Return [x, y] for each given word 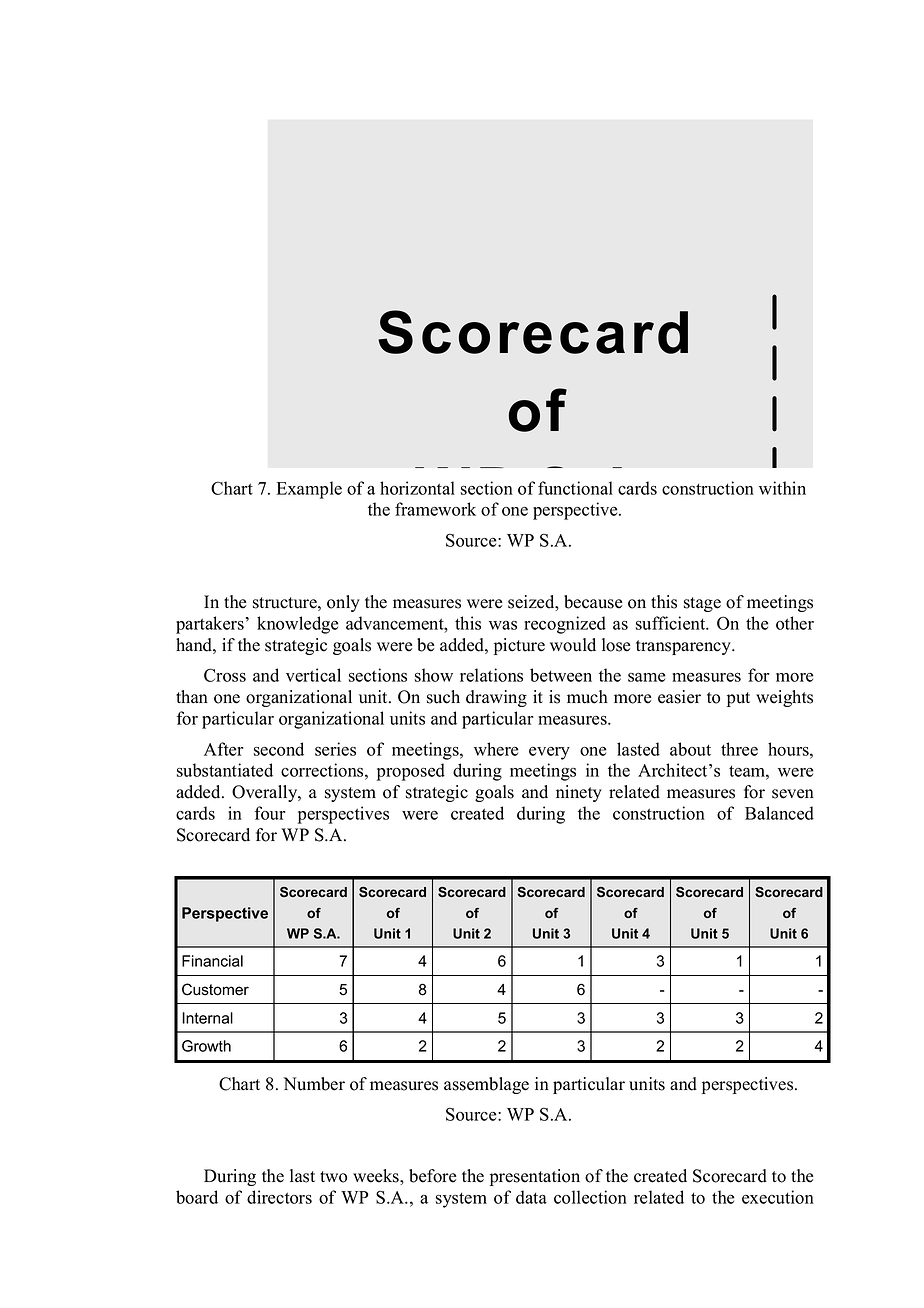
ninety [579, 793]
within [782, 488]
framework [435, 509]
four [270, 813]
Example [309, 490]
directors [279, 1197]
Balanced [779, 813]
